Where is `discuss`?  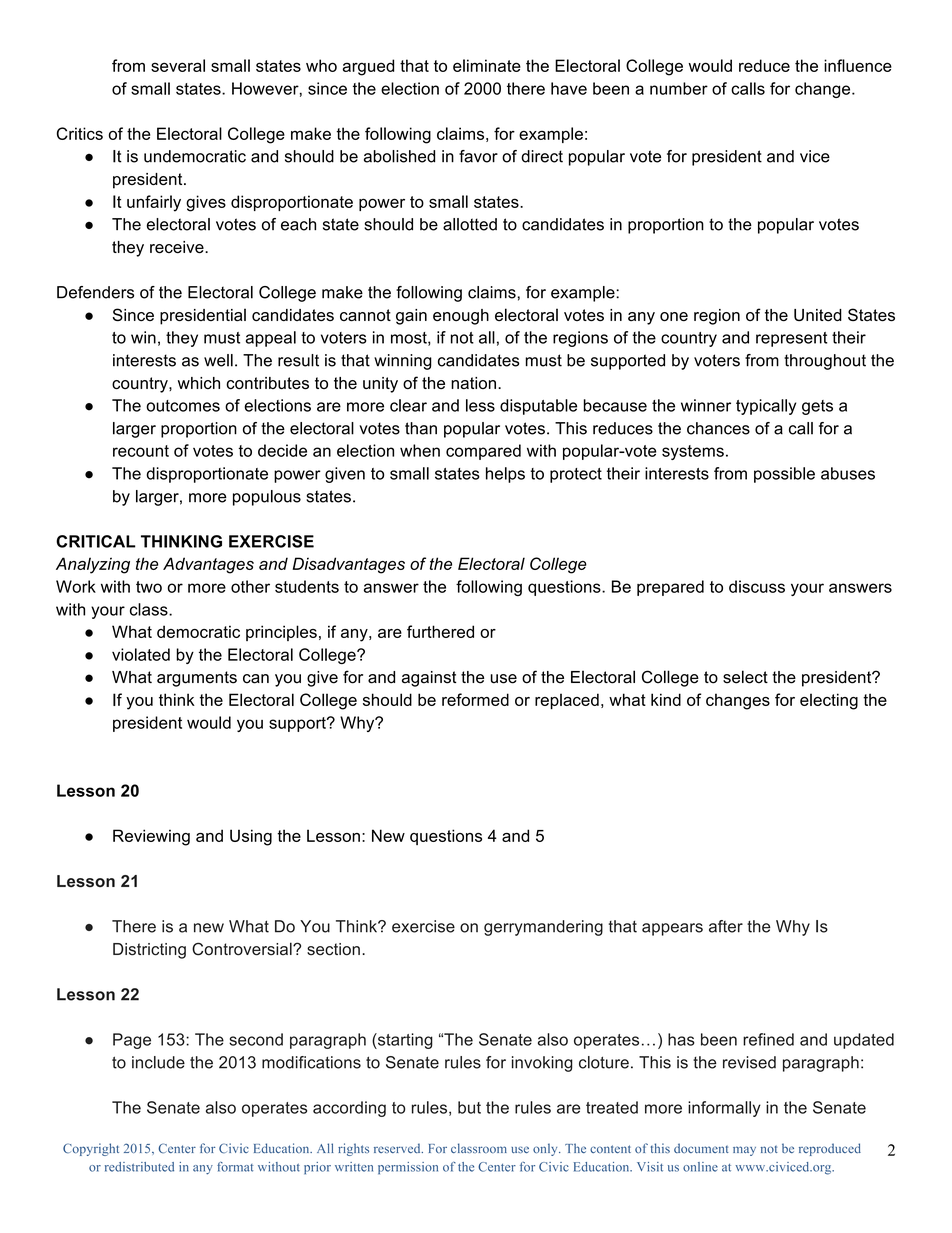 discuss is located at coordinates (757, 586).
